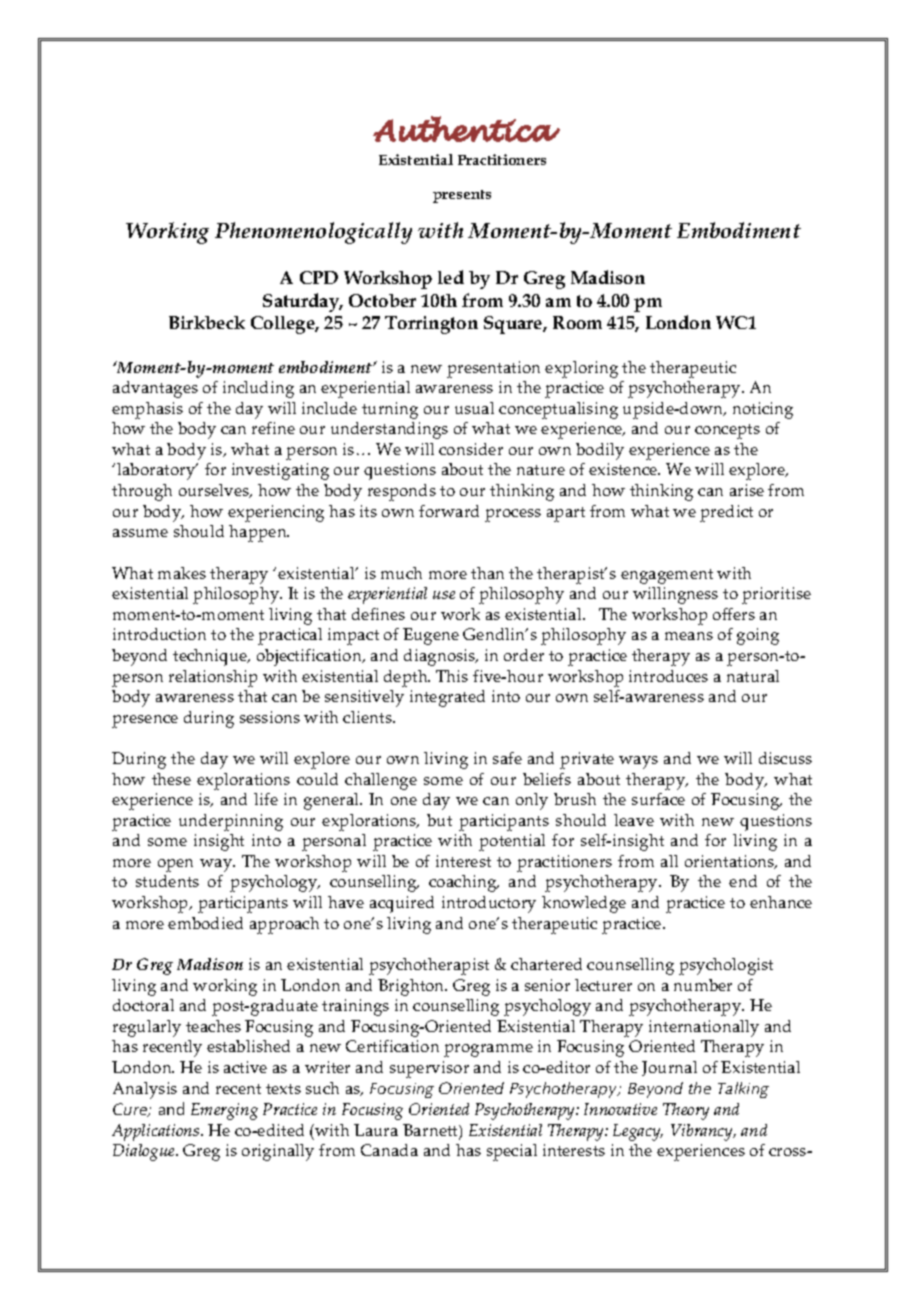  I want to click on predict, so click(726, 513).
